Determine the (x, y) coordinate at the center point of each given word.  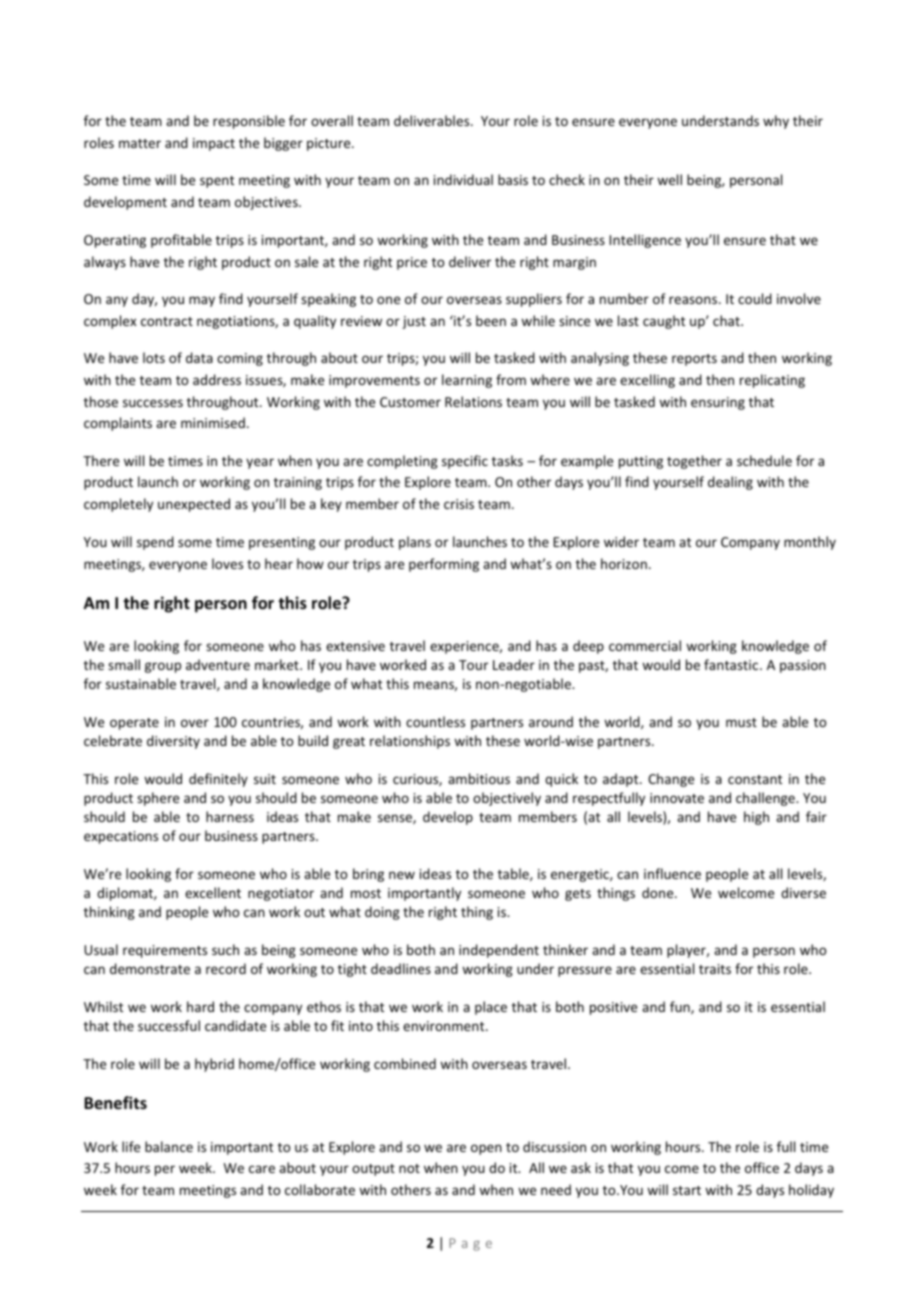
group (163, 667)
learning (467, 381)
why (776, 122)
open (486, 1149)
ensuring (718, 403)
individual (463, 179)
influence (672, 873)
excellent (213, 892)
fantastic (732, 664)
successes (153, 403)
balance (169, 1146)
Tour (473, 665)
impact (214, 144)
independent (499, 951)
